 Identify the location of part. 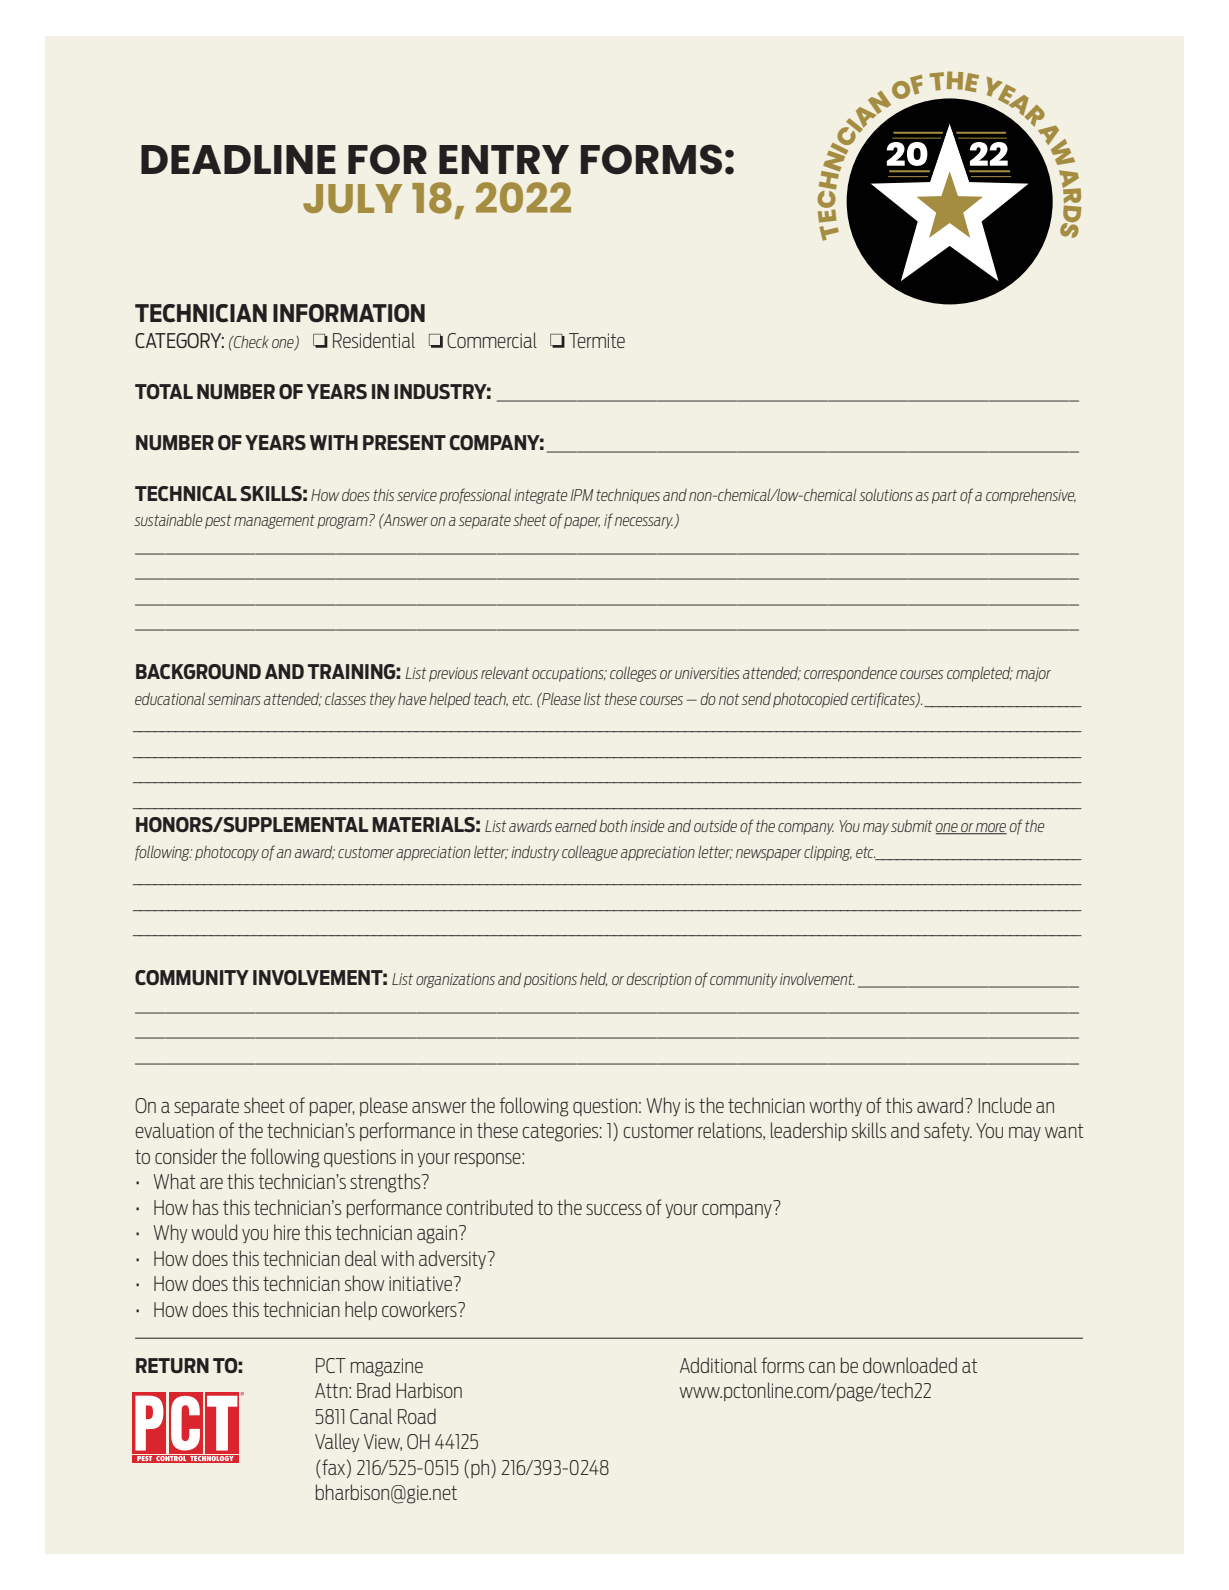
(944, 497).
